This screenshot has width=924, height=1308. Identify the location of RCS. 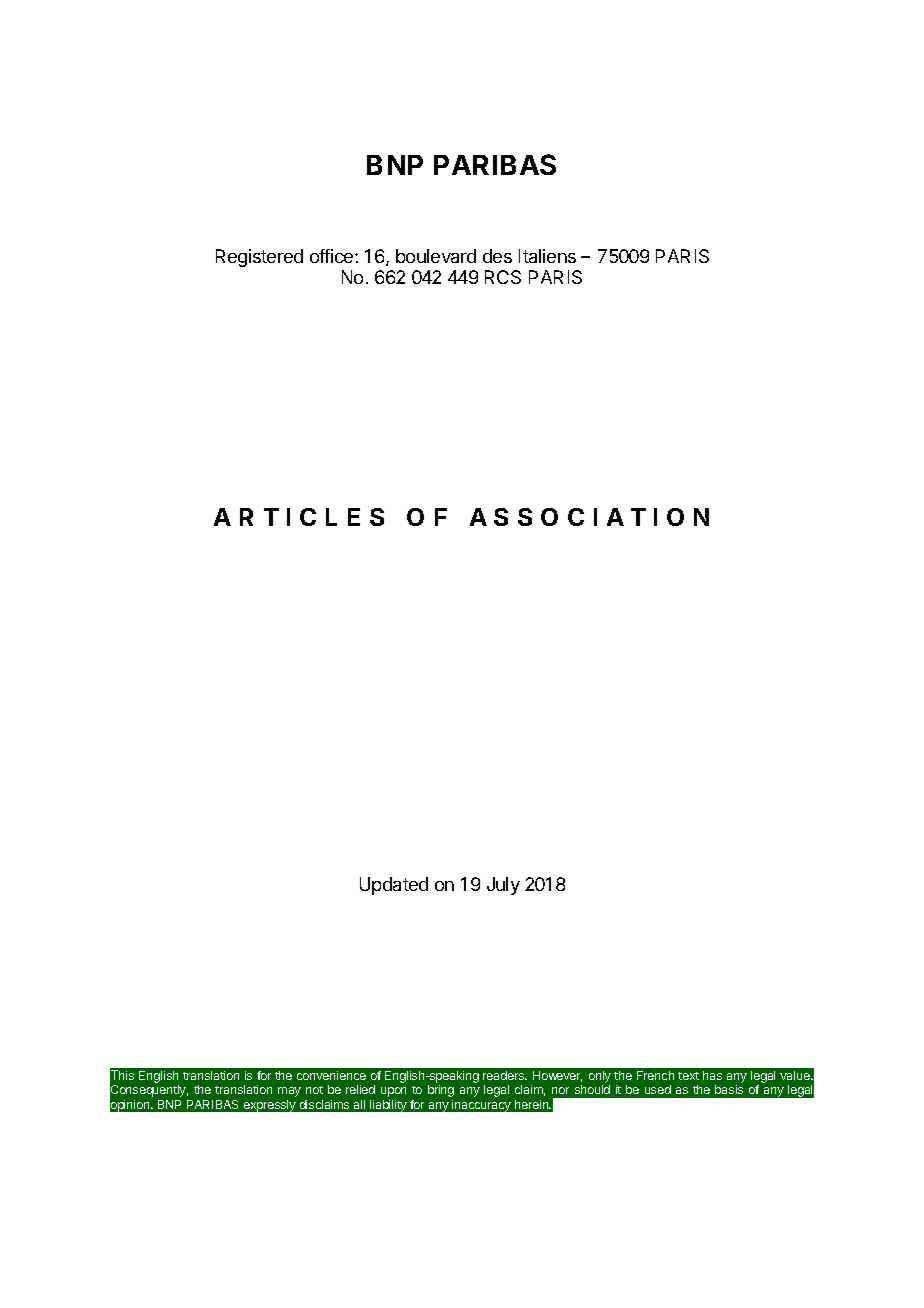
(503, 277).
